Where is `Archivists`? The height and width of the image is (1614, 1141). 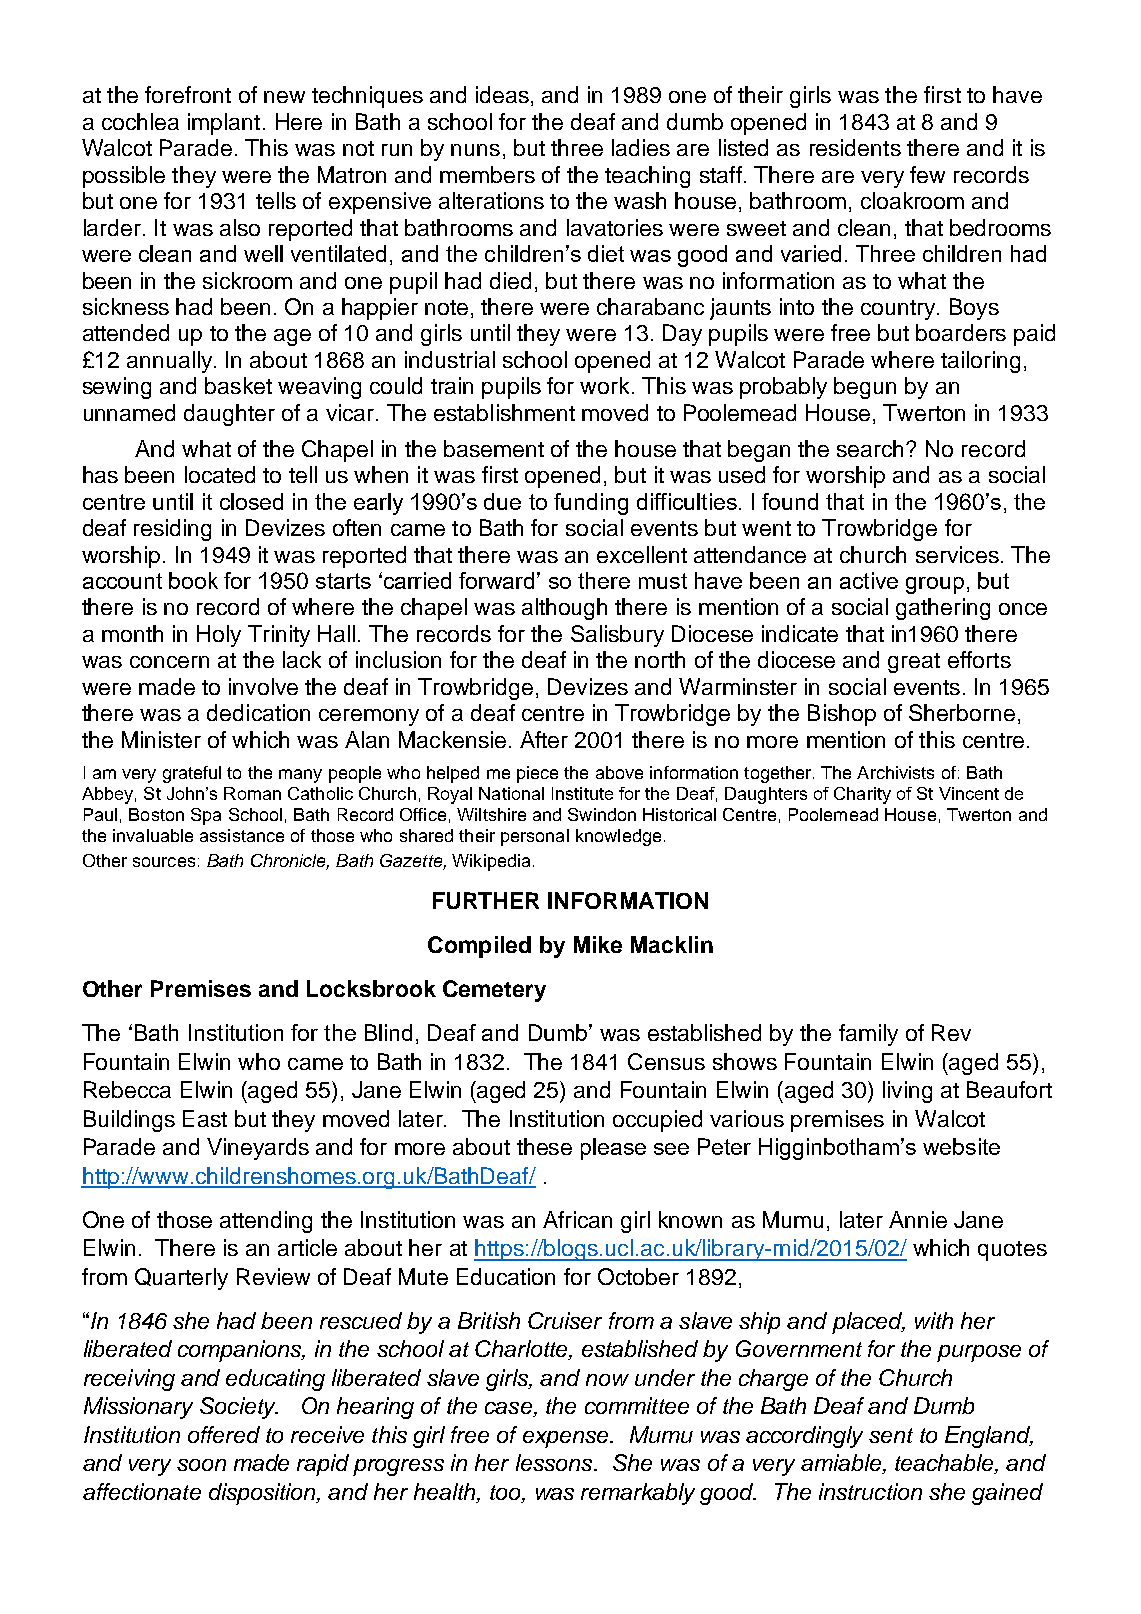
Archivists is located at coordinates (895, 772).
